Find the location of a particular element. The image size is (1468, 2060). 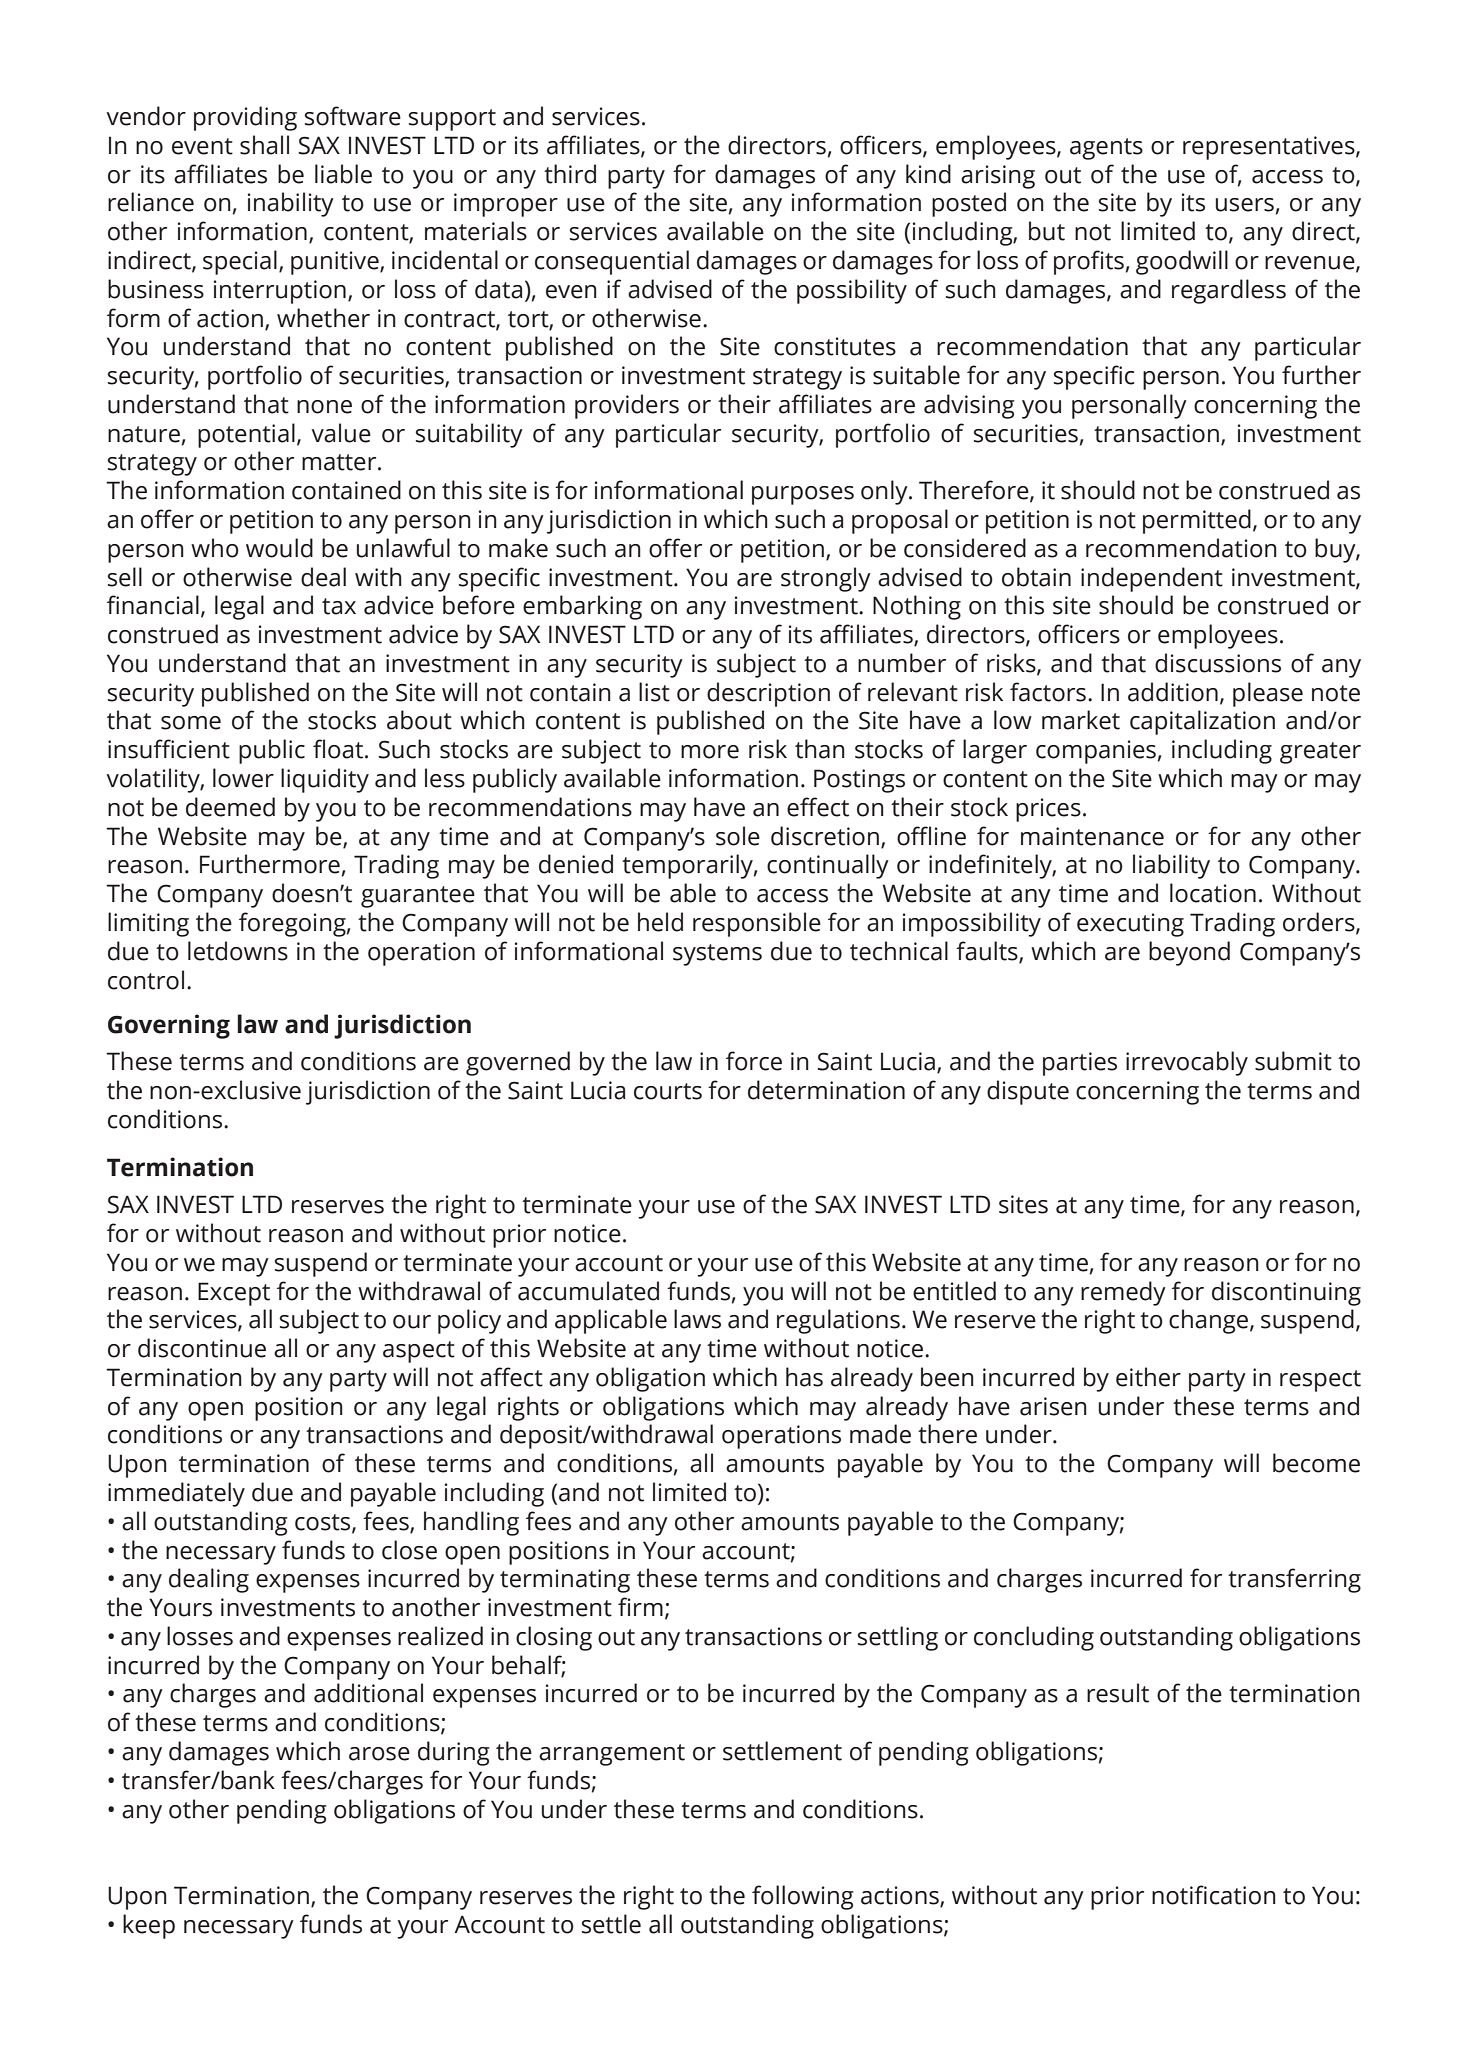

following is located at coordinates (803, 1897).
